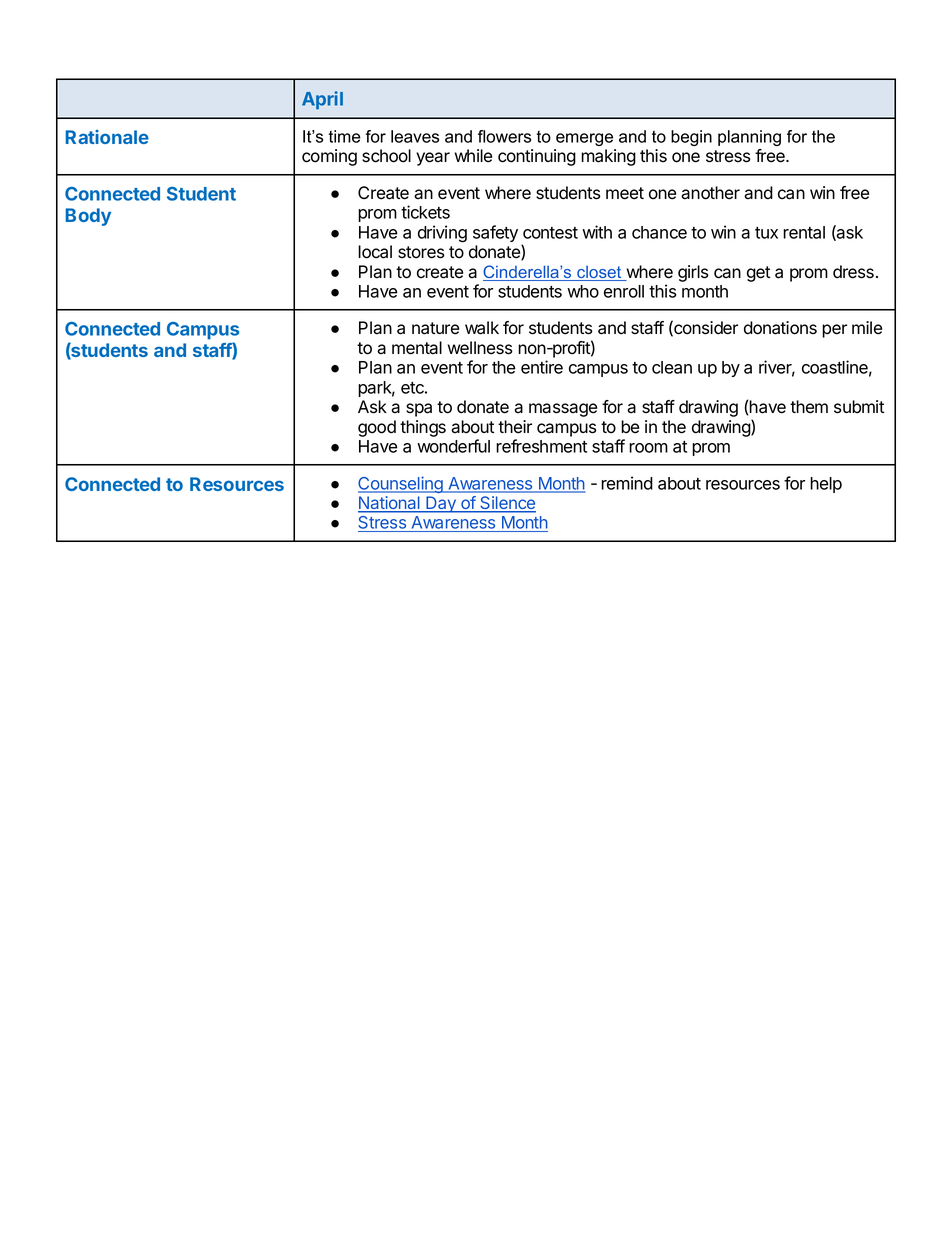 This screenshot has height=1233, width=952. I want to click on Counseling, so click(401, 484).
